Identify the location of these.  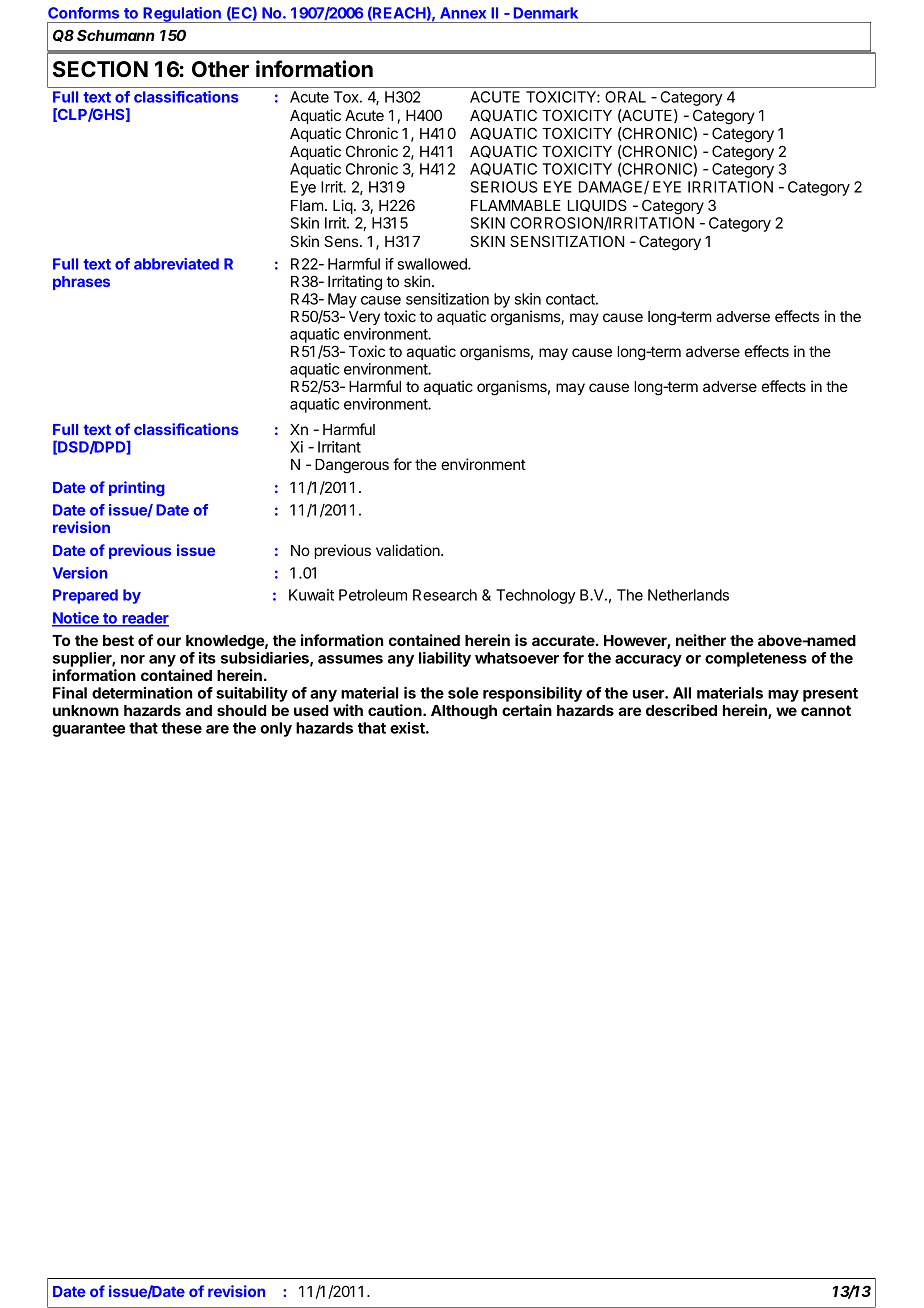
(181, 728).
